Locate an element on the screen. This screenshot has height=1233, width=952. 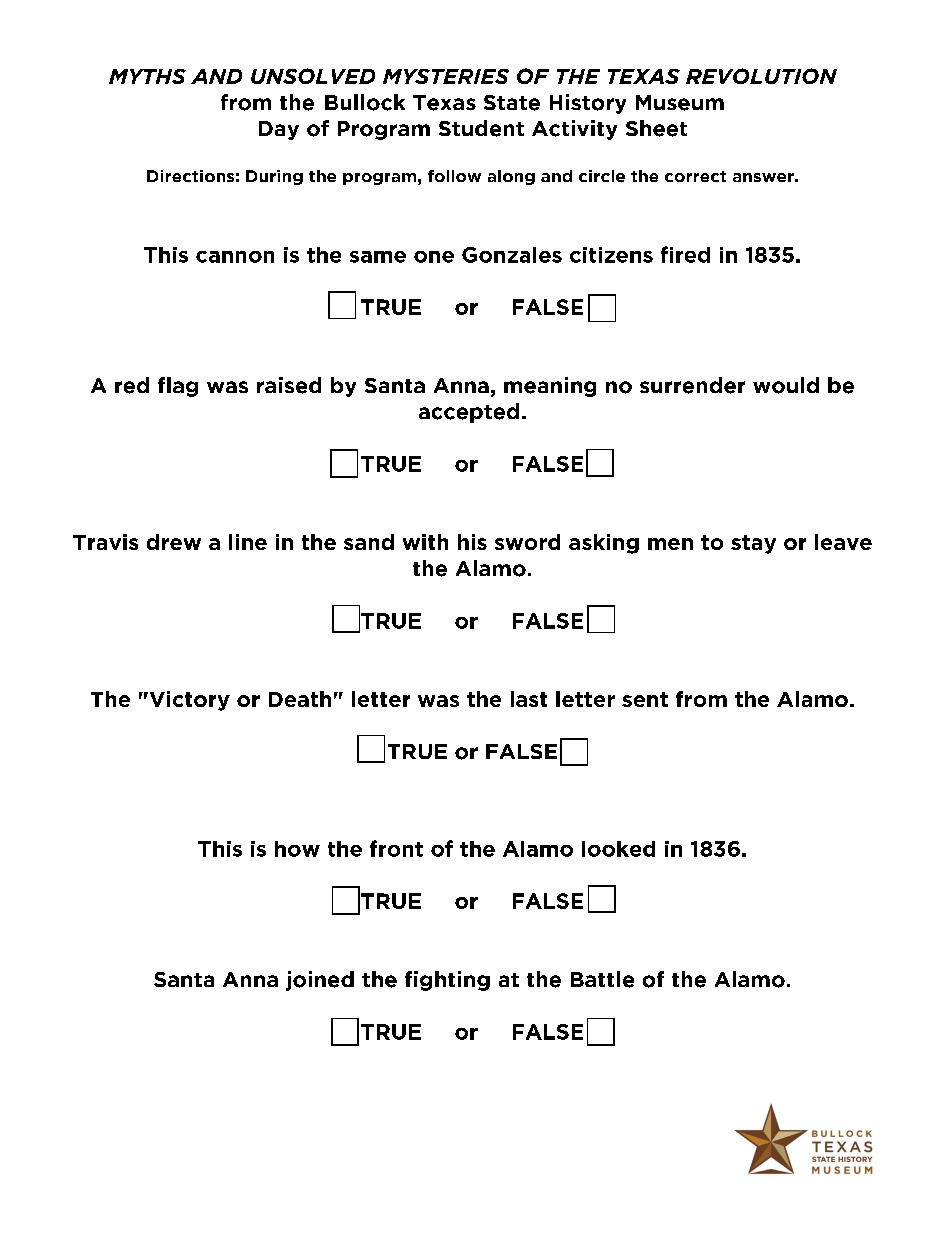
joined is located at coordinates (320, 981).
